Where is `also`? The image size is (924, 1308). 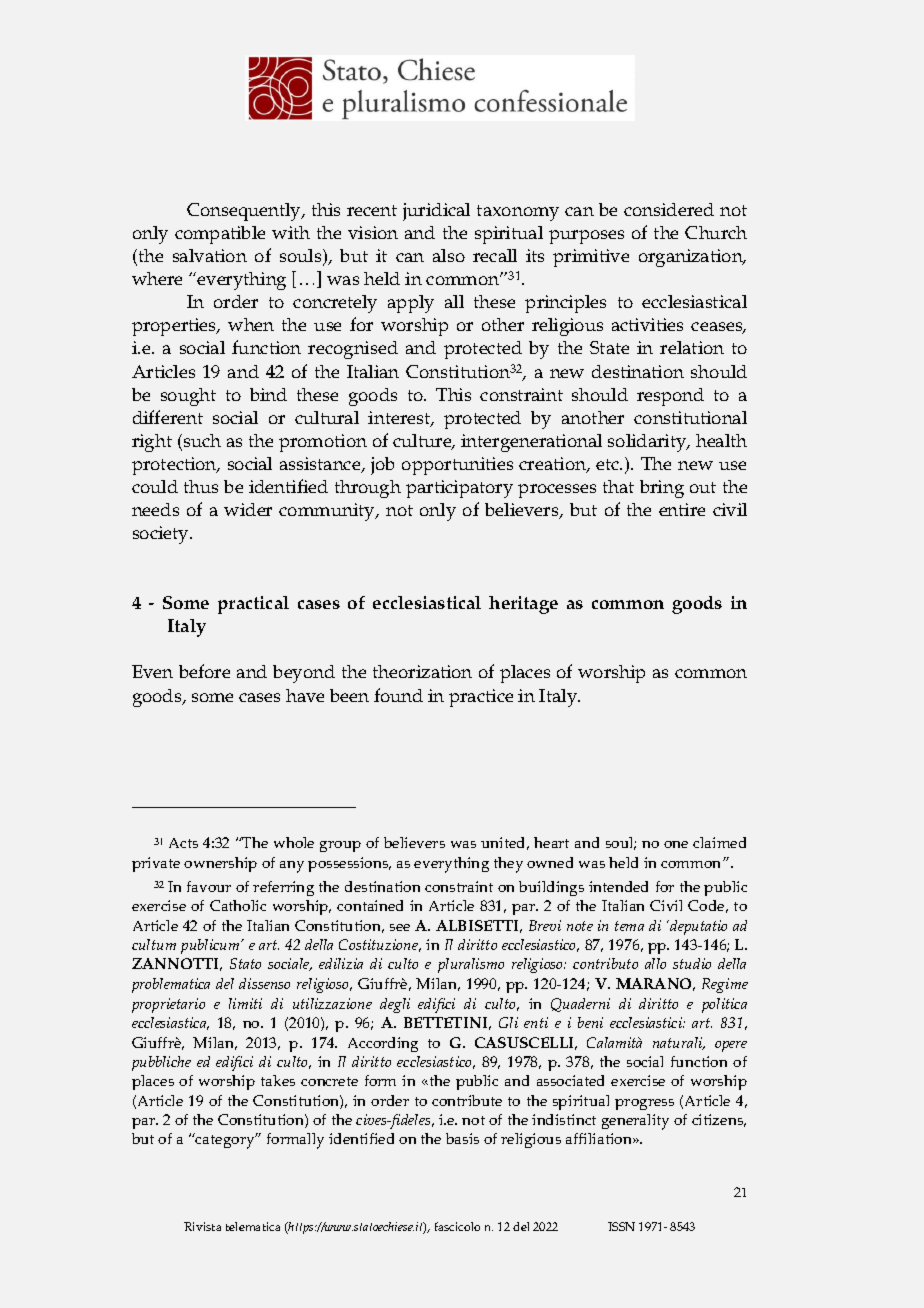 also is located at coordinates (449, 255).
